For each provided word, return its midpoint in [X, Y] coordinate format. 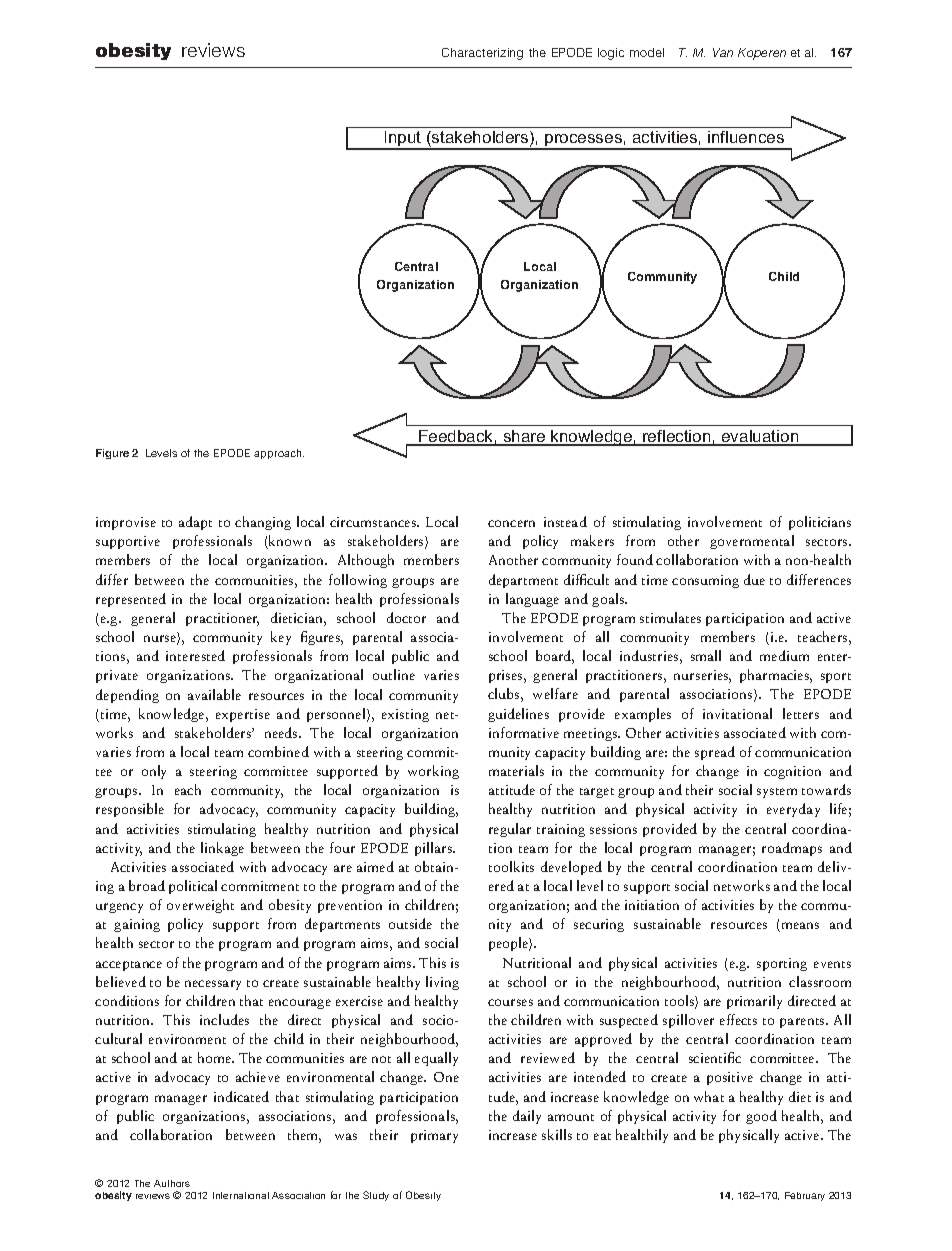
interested [195, 655]
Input [403, 140]
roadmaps [792, 849]
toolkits [511, 866]
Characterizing [482, 54]
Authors [172, 1183]
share [524, 437]
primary [434, 1136]
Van [723, 52]
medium [784, 655]
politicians [820, 523]
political [193, 887]
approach [279, 454]
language [532, 600]
